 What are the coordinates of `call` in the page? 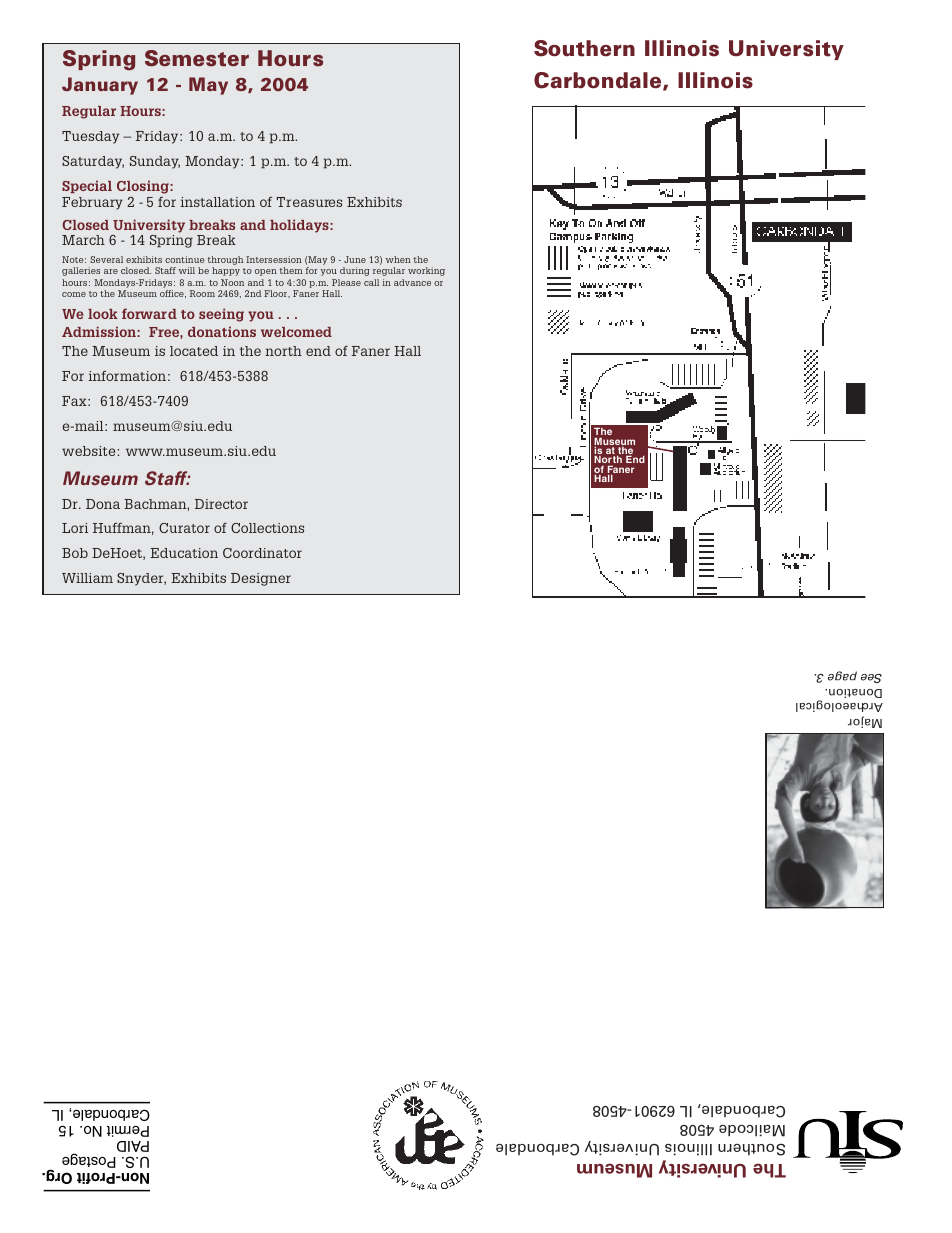 It's located at (371, 282).
